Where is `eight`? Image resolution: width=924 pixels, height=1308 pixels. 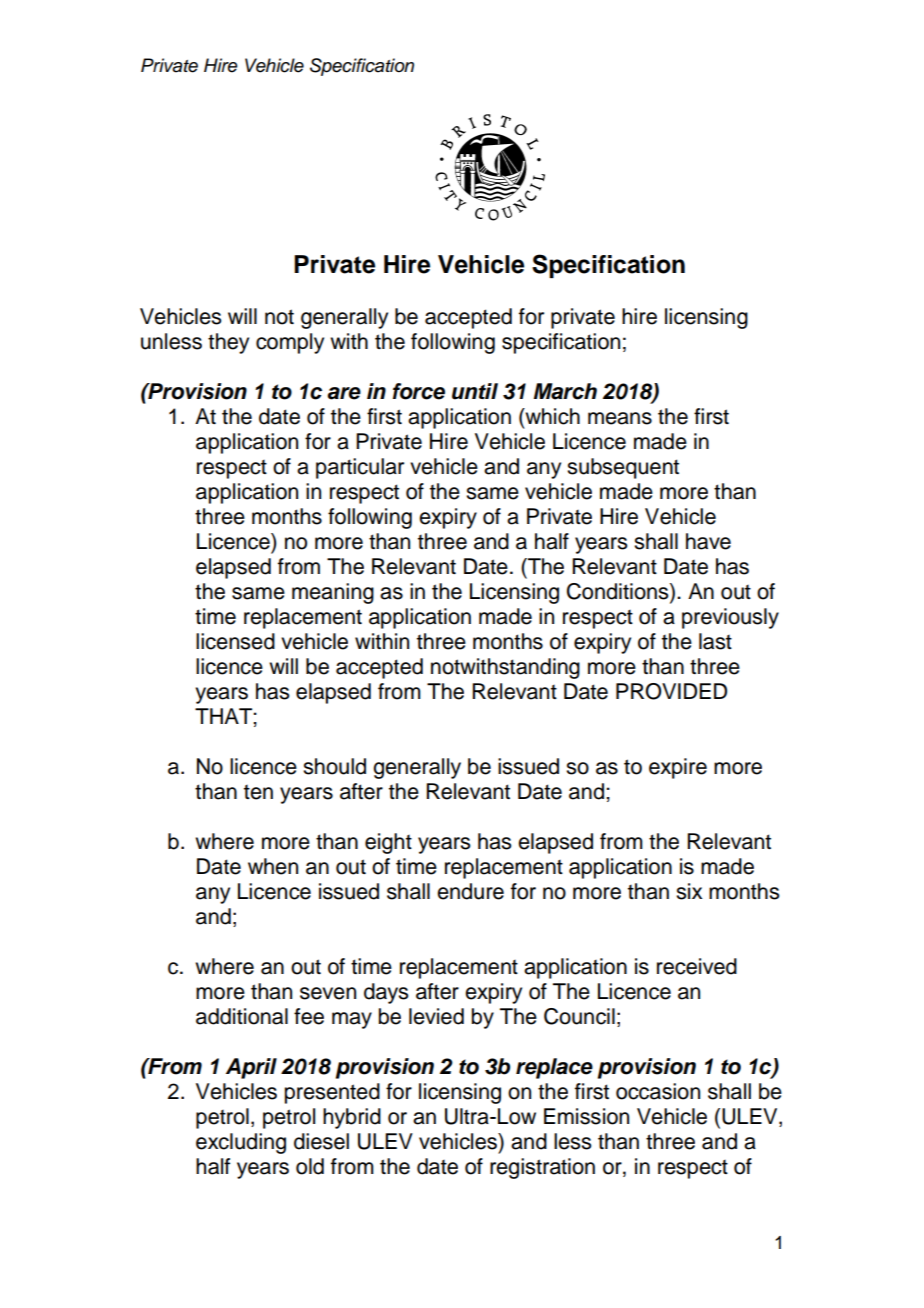
eight is located at coordinates (388, 843).
